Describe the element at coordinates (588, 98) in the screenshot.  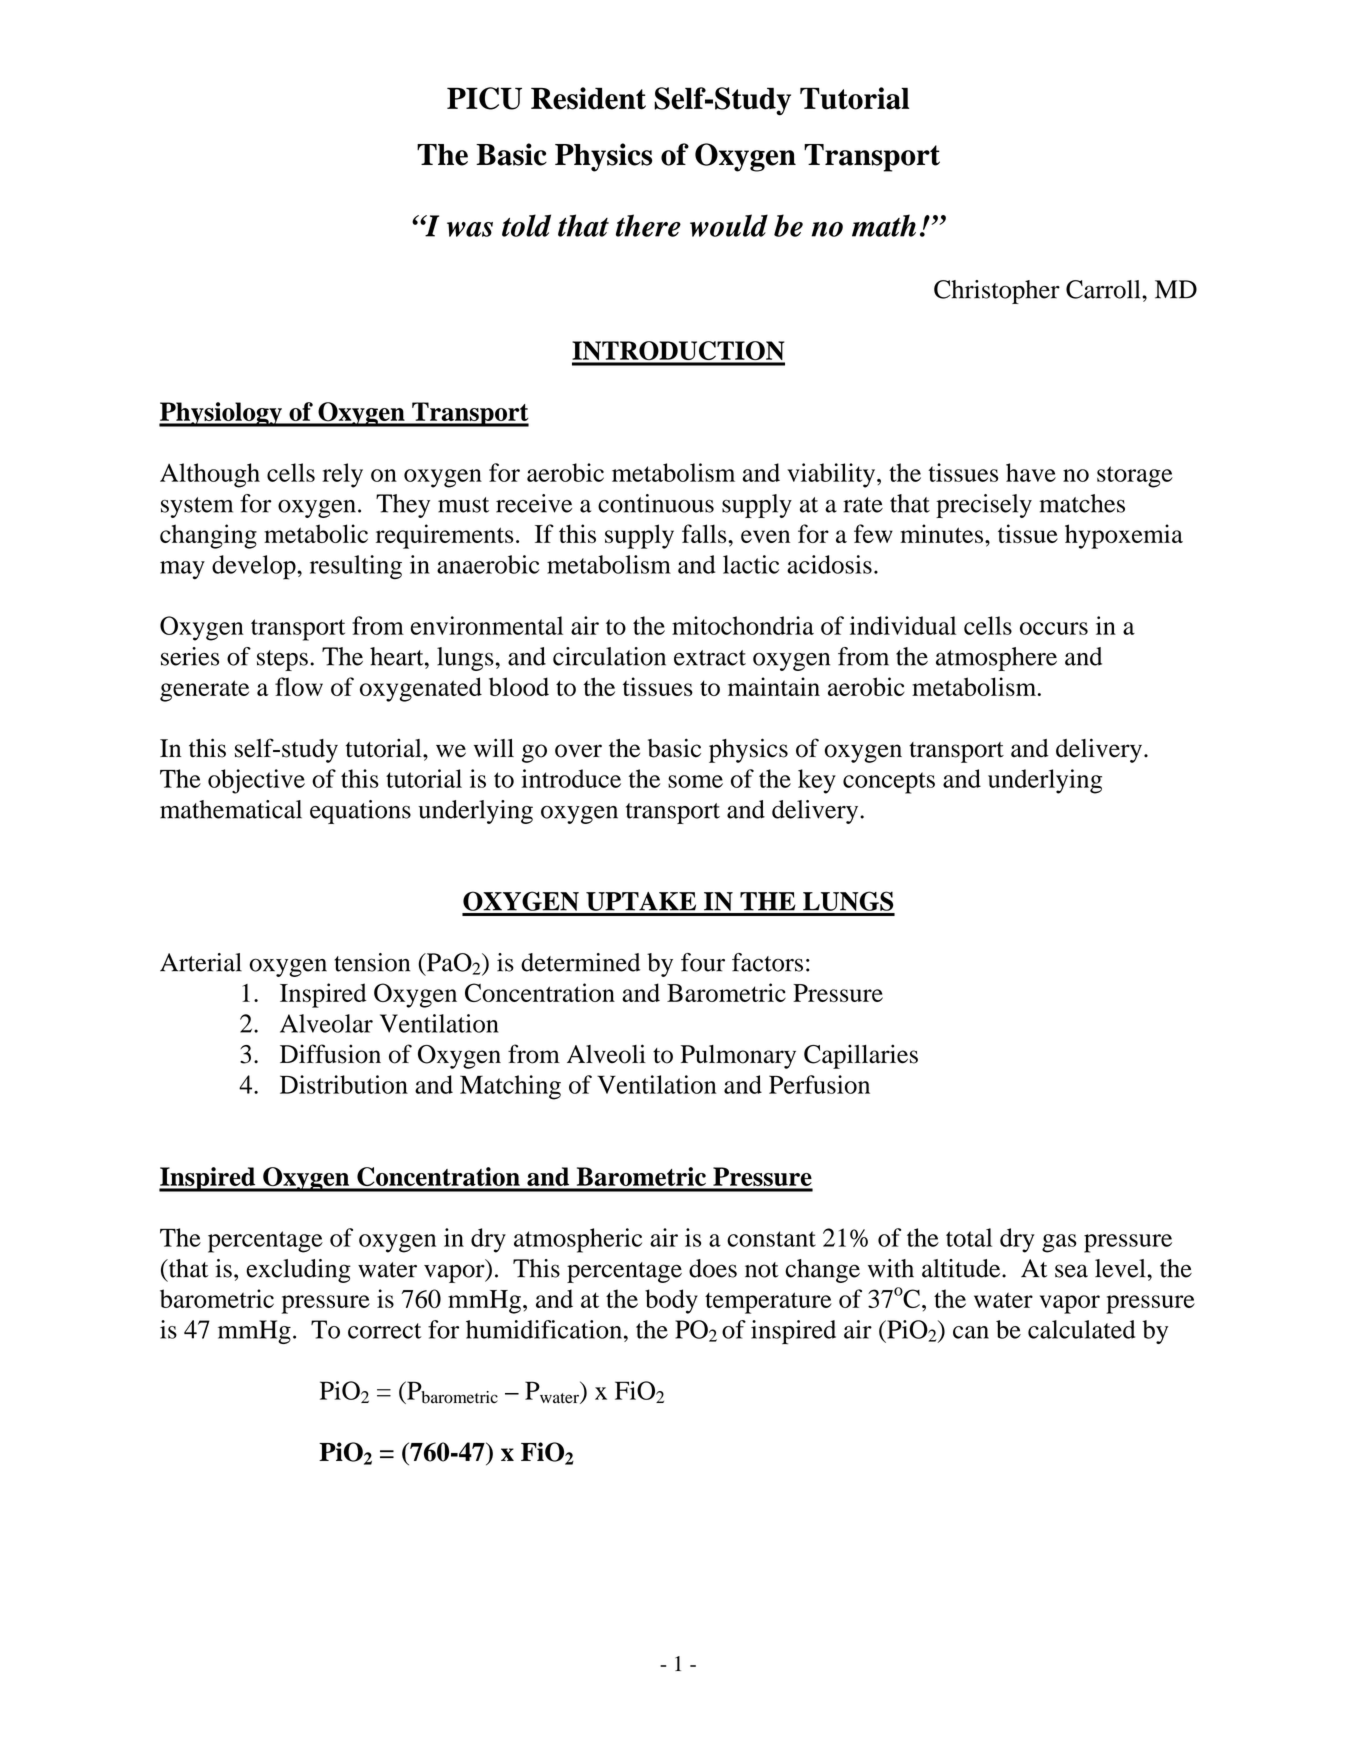
I see `Resident` at that location.
